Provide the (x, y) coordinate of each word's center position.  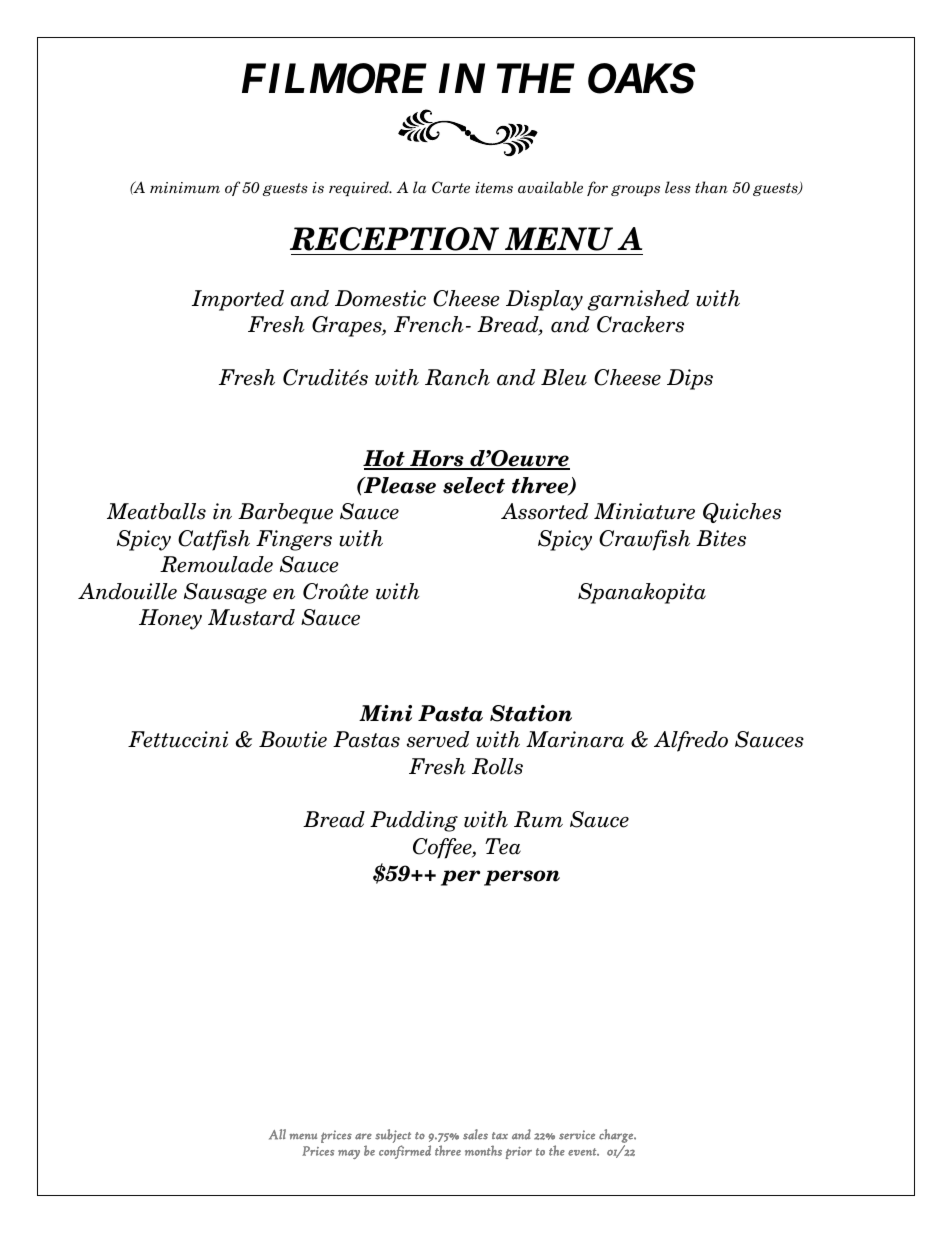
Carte (451, 187)
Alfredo (691, 741)
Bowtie (293, 739)
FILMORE (334, 79)
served (438, 739)
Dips (690, 379)
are (363, 1136)
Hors (437, 459)
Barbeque (285, 513)
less (678, 187)
